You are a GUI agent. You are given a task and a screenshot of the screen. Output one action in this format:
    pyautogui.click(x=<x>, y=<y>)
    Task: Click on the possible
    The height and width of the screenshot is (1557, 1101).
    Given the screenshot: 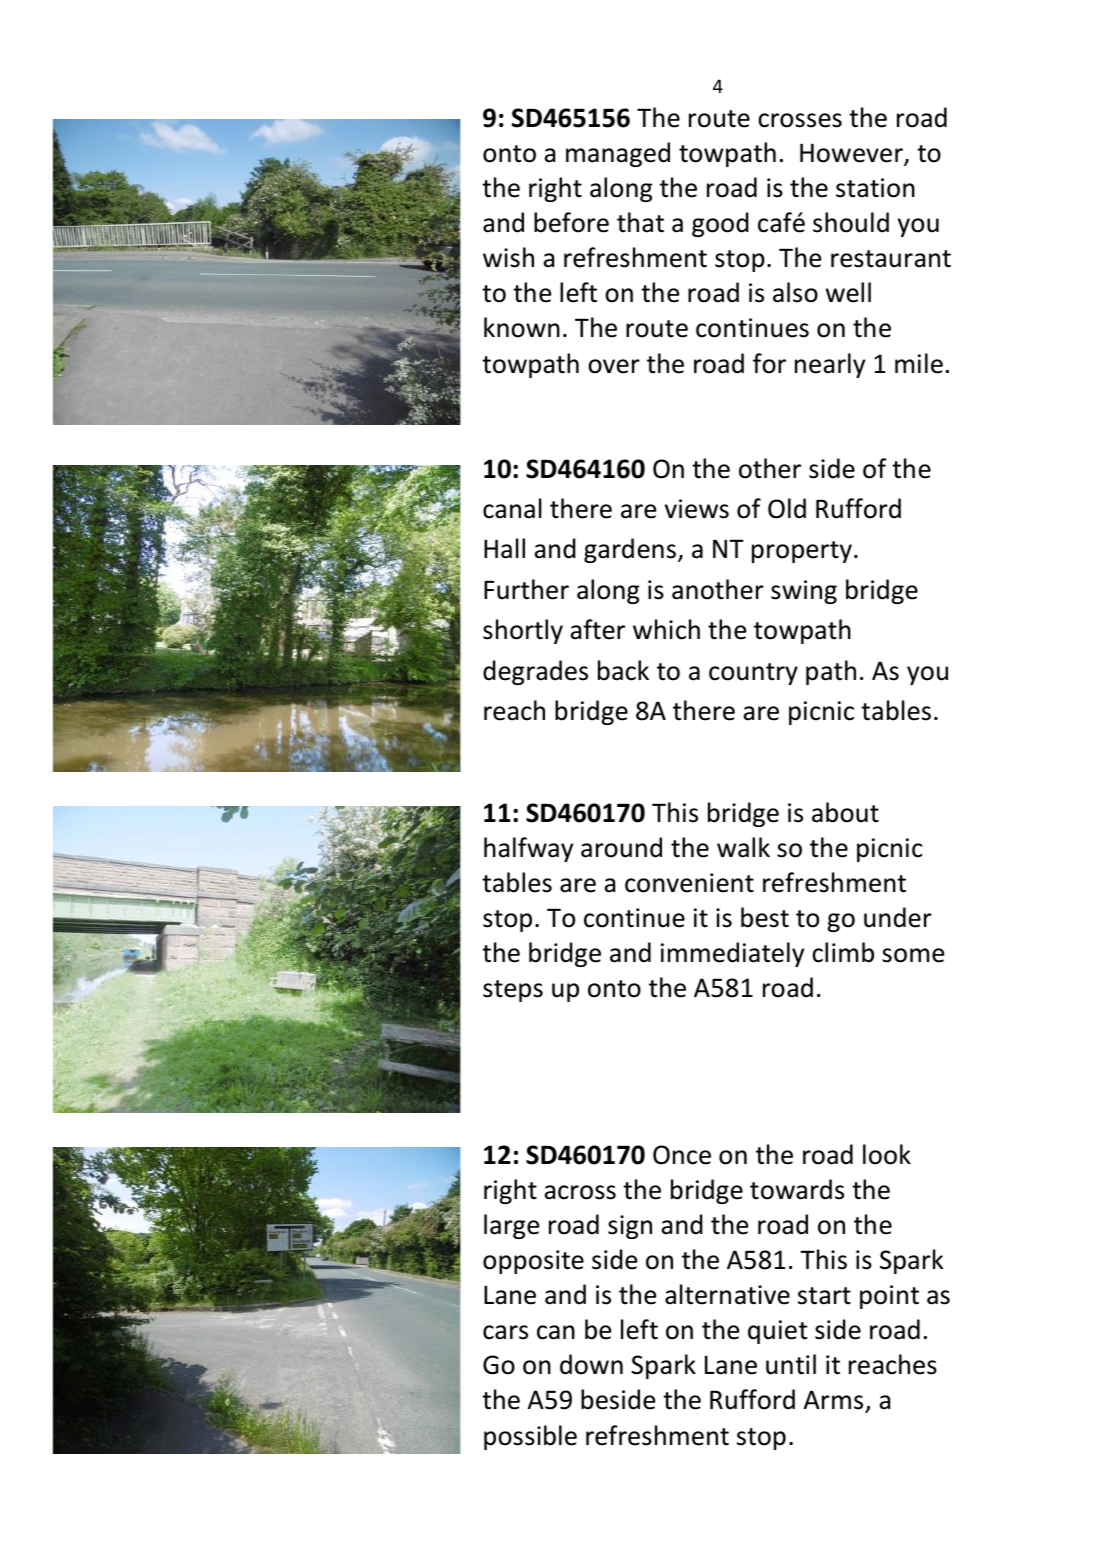 What is the action you would take?
    pyautogui.click(x=530, y=1437)
